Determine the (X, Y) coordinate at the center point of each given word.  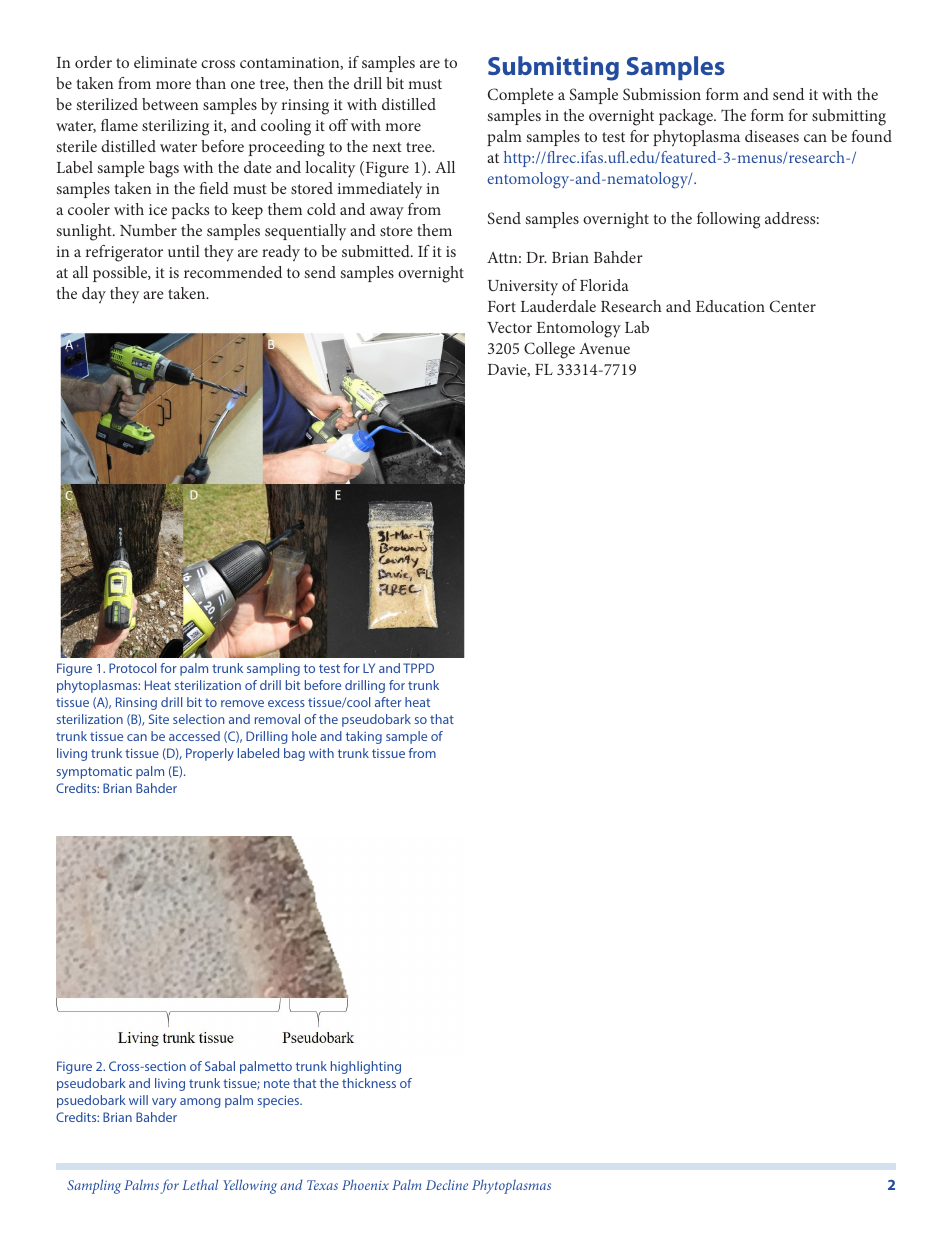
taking (364, 737)
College (549, 350)
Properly (210, 754)
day (94, 295)
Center (793, 306)
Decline (447, 1184)
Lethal (200, 1184)
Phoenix (365, 1185)
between (170, 104)
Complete (521, 96)
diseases (772, 136)
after (388, 702)
